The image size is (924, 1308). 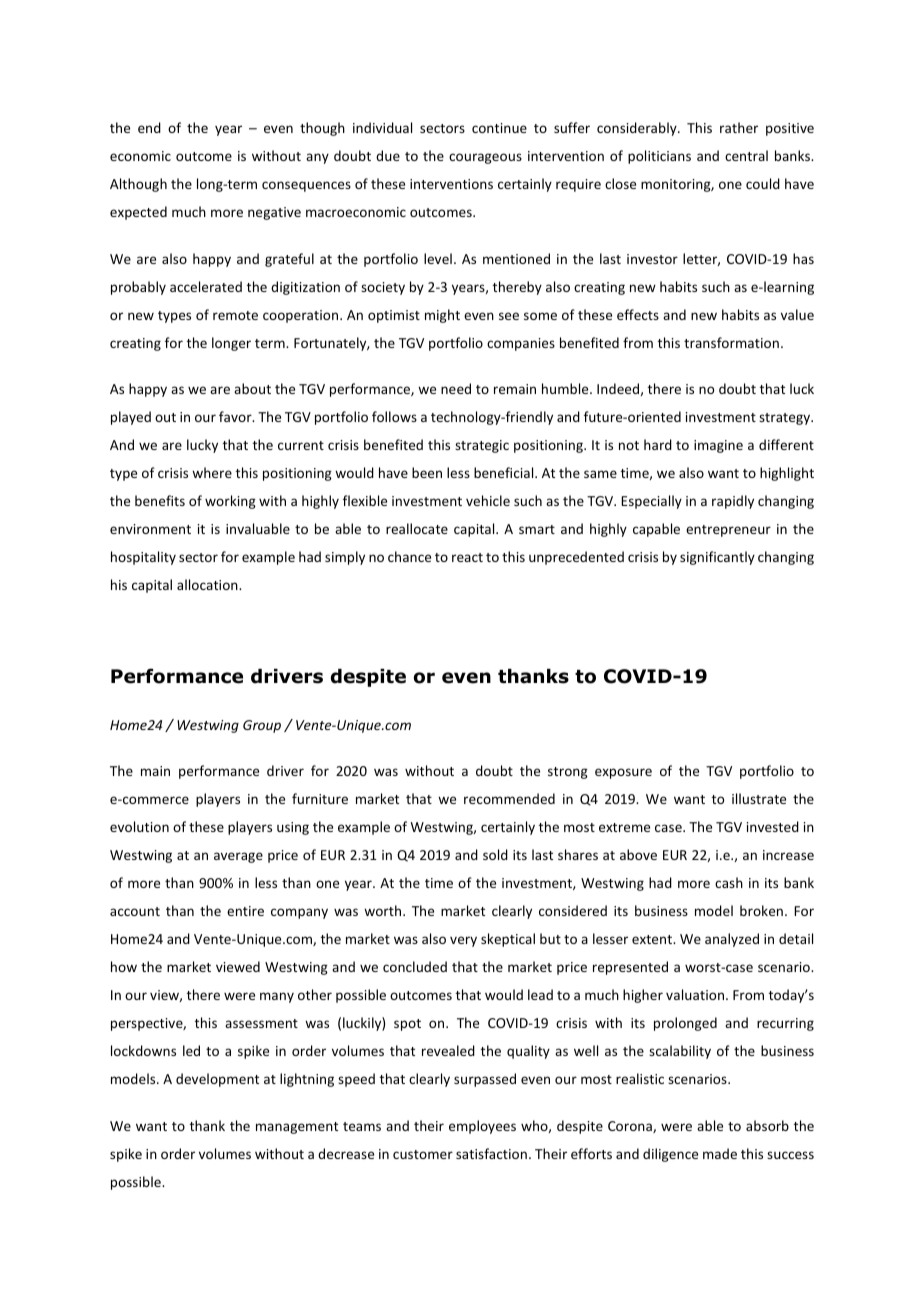 I want to click on react, so click(x=467, y=557).
